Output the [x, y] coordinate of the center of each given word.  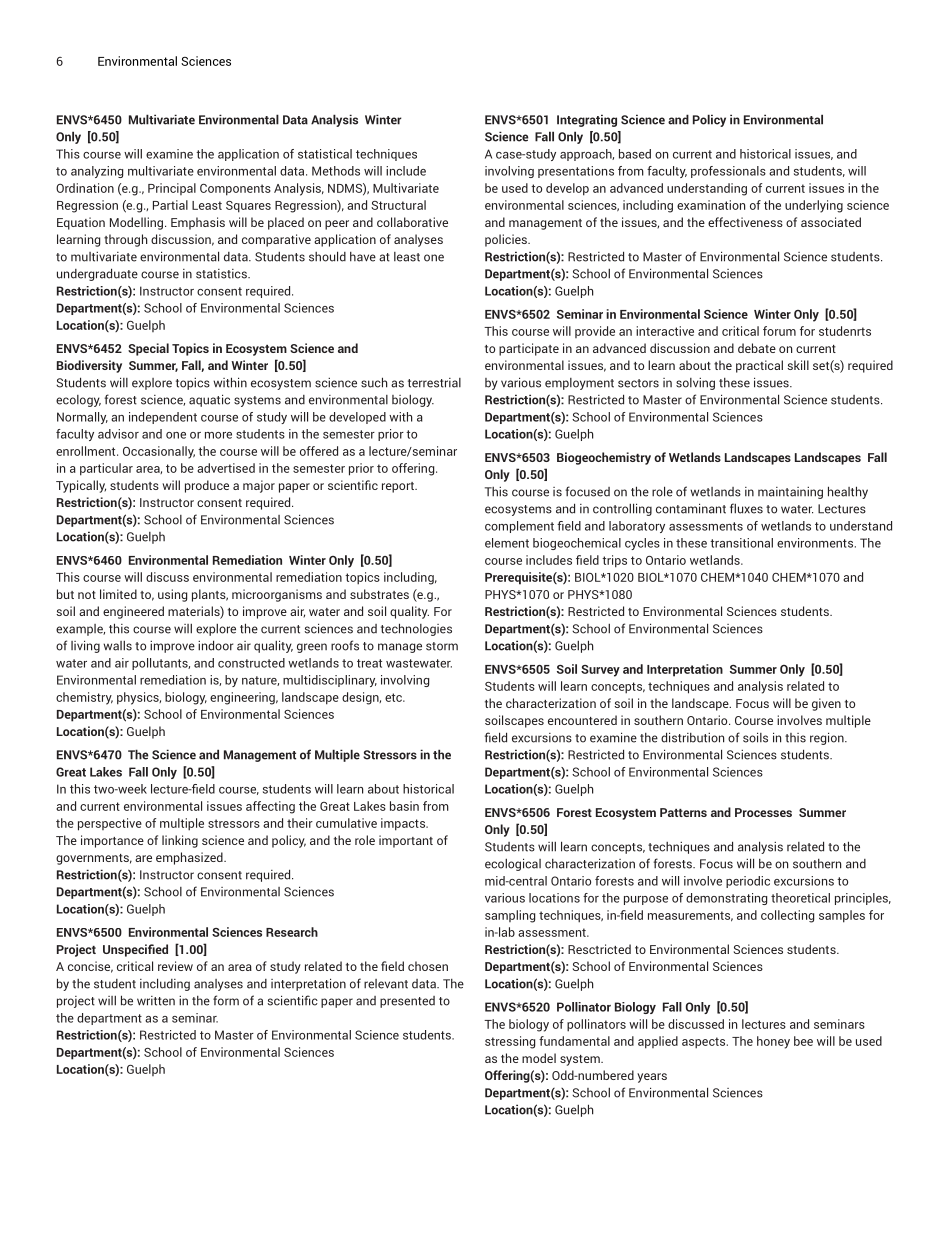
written [156, 1001]
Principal [172, 189]
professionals [728, 172]
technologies [416, 629]
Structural [398, 205]
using [172, 595]
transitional [741, 543]
